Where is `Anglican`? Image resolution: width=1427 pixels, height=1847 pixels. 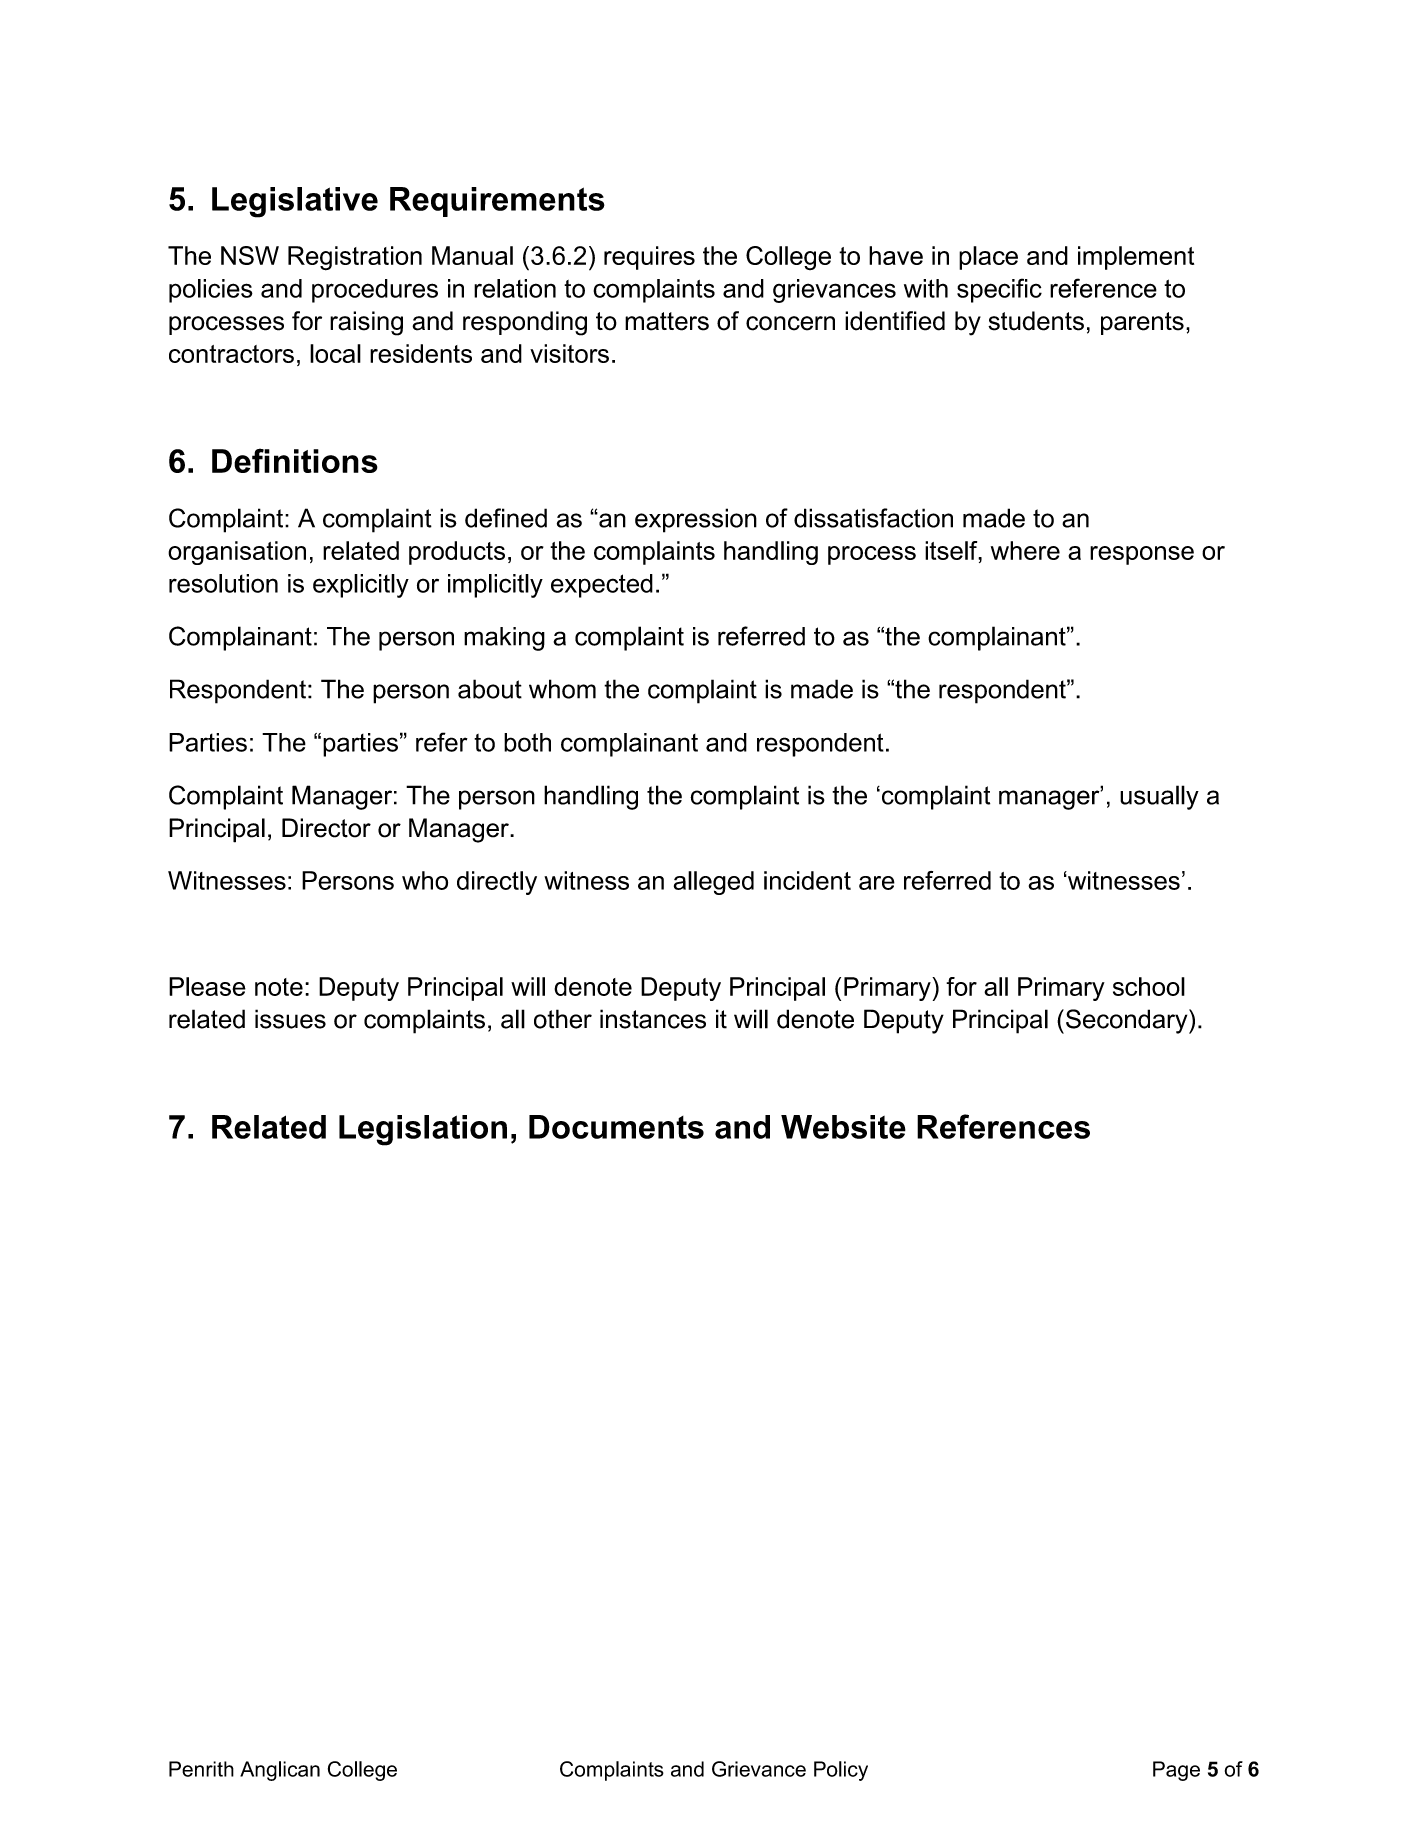
Anglican is located at coordinates (280, 1771).
